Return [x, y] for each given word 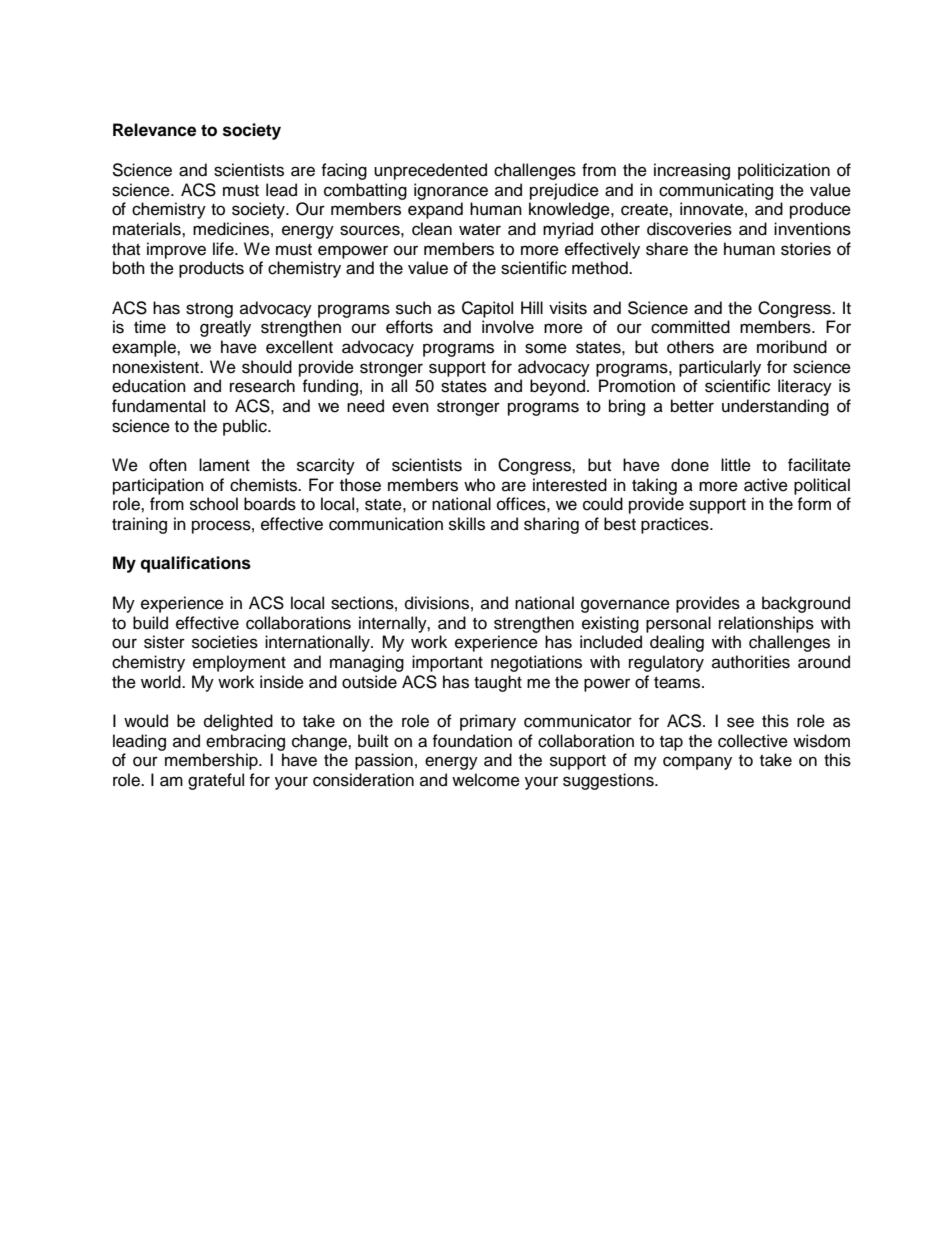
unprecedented [430, 171]
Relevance [154, 130]
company [697, 763]
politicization [784, 171]
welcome [486, 780]
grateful [216, 781]
